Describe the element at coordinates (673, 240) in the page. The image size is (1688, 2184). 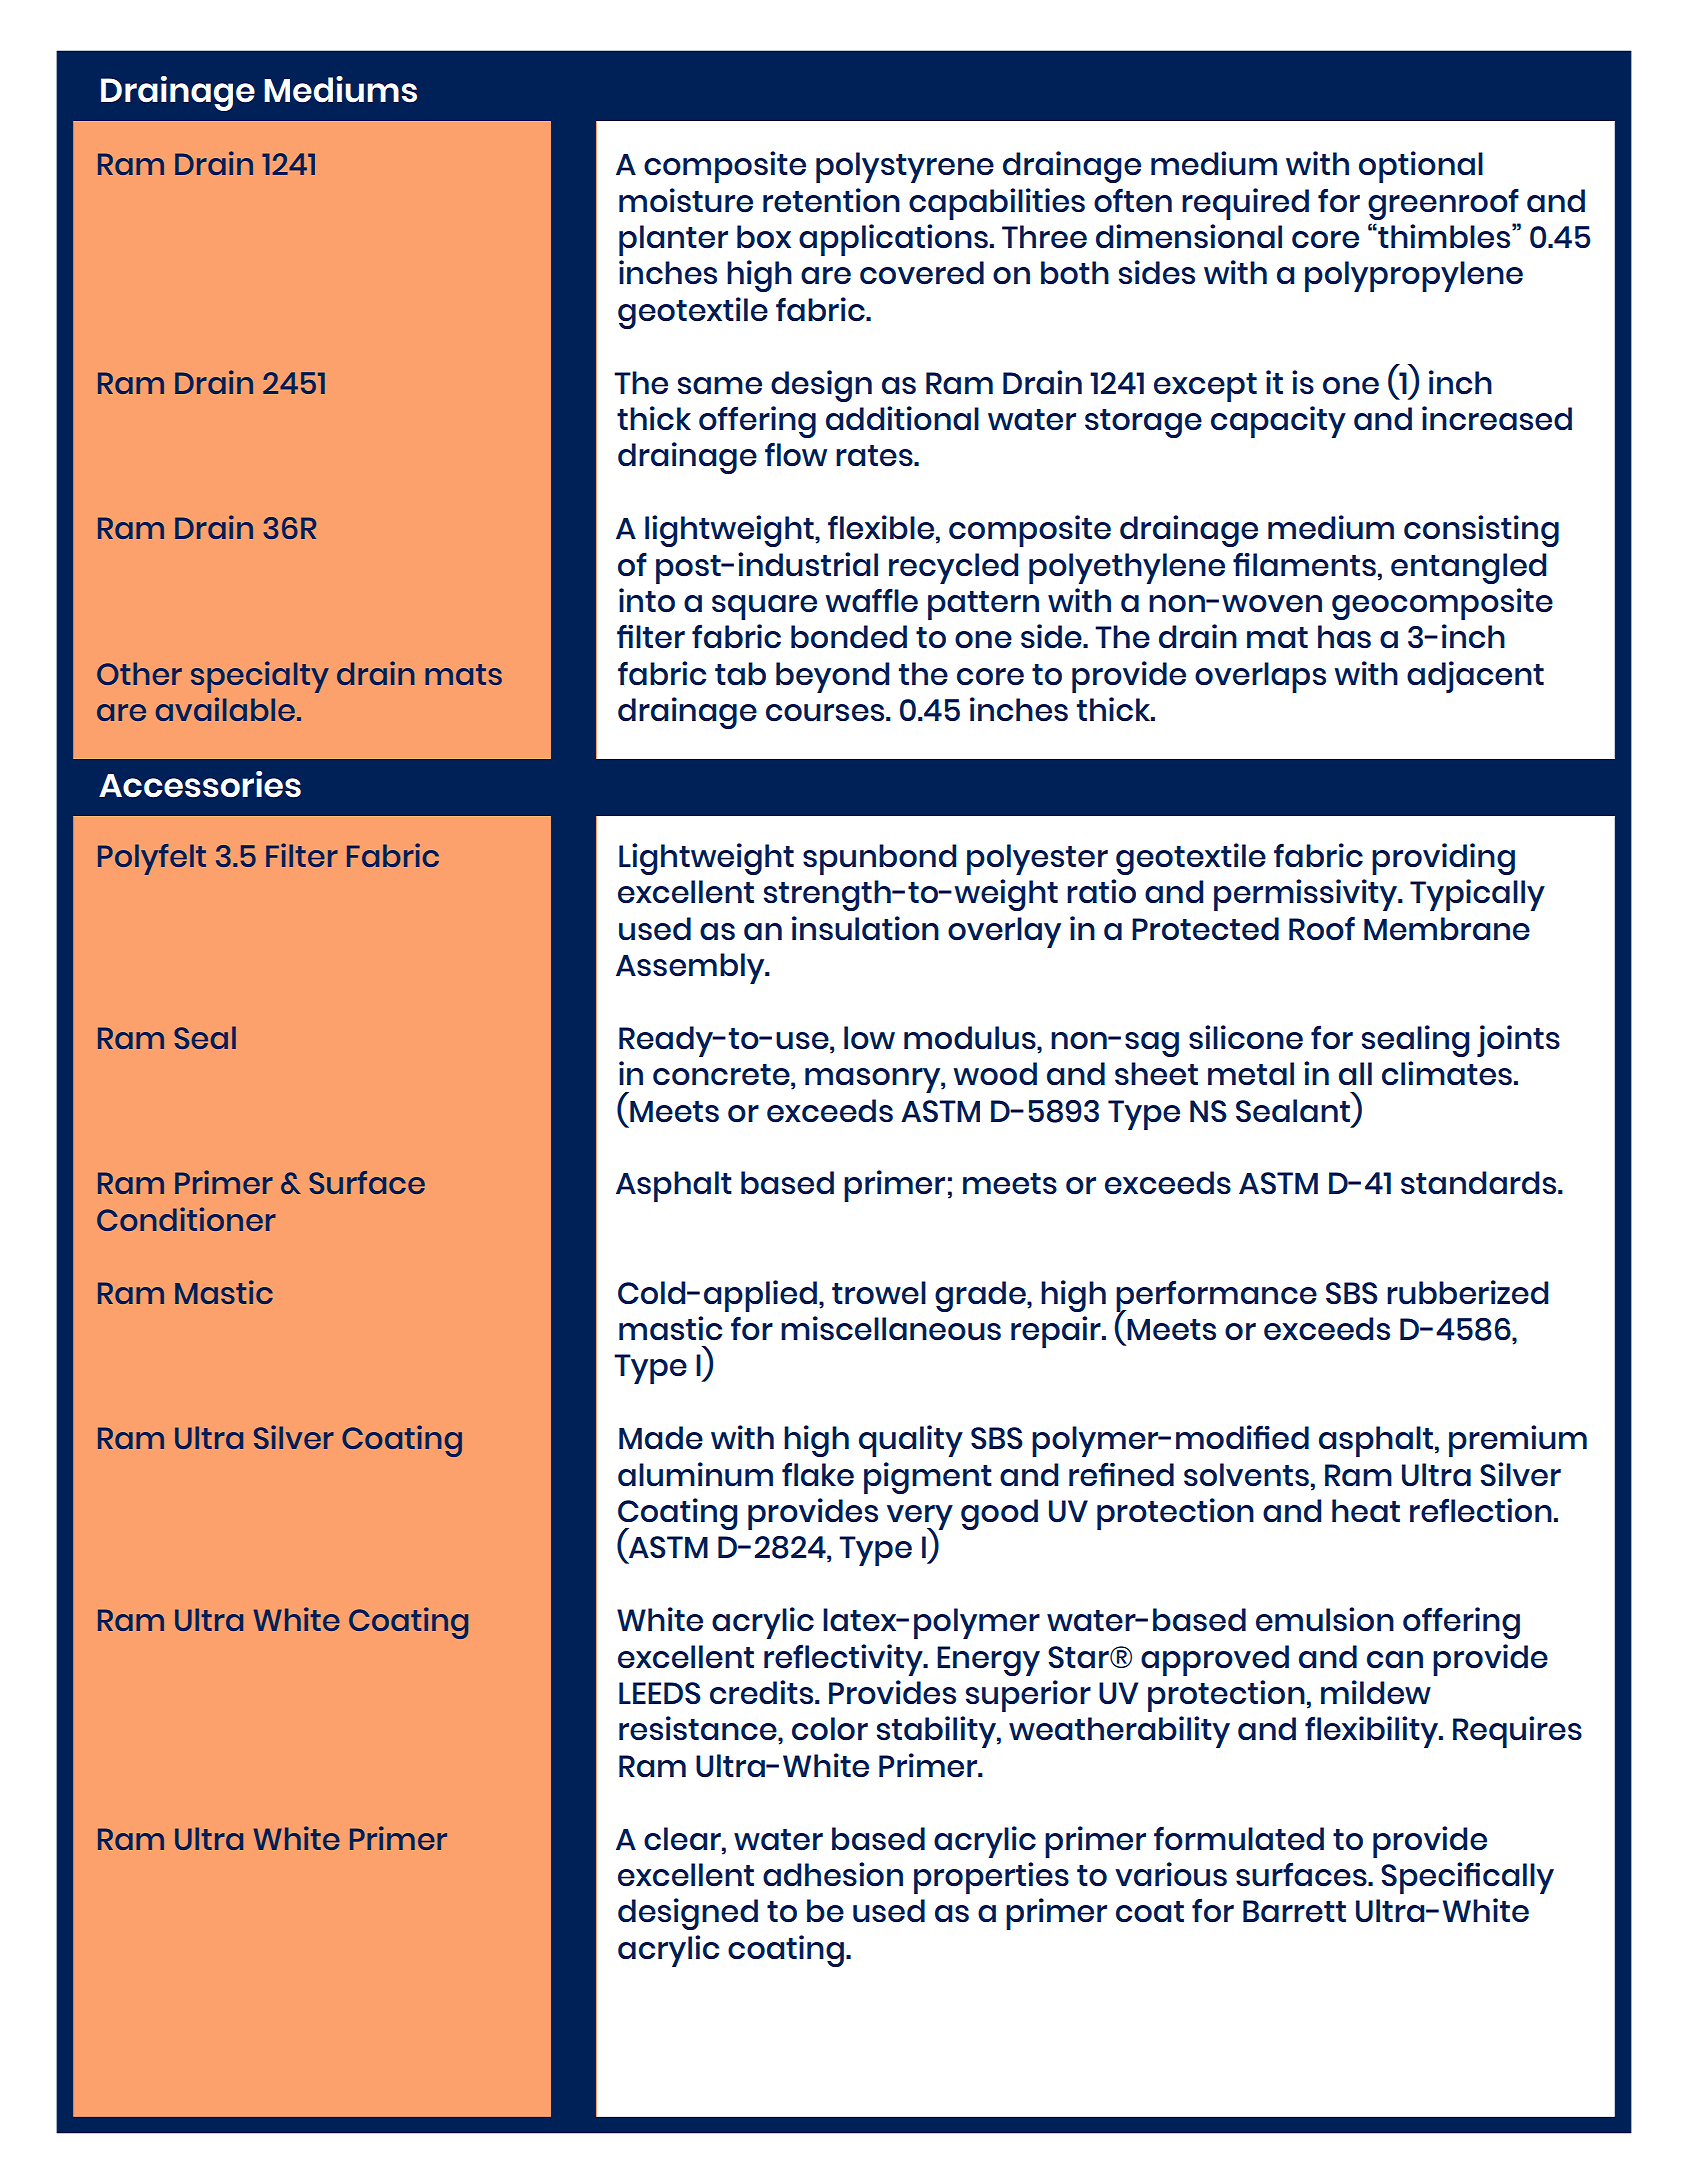
I see `planter` at that location.
